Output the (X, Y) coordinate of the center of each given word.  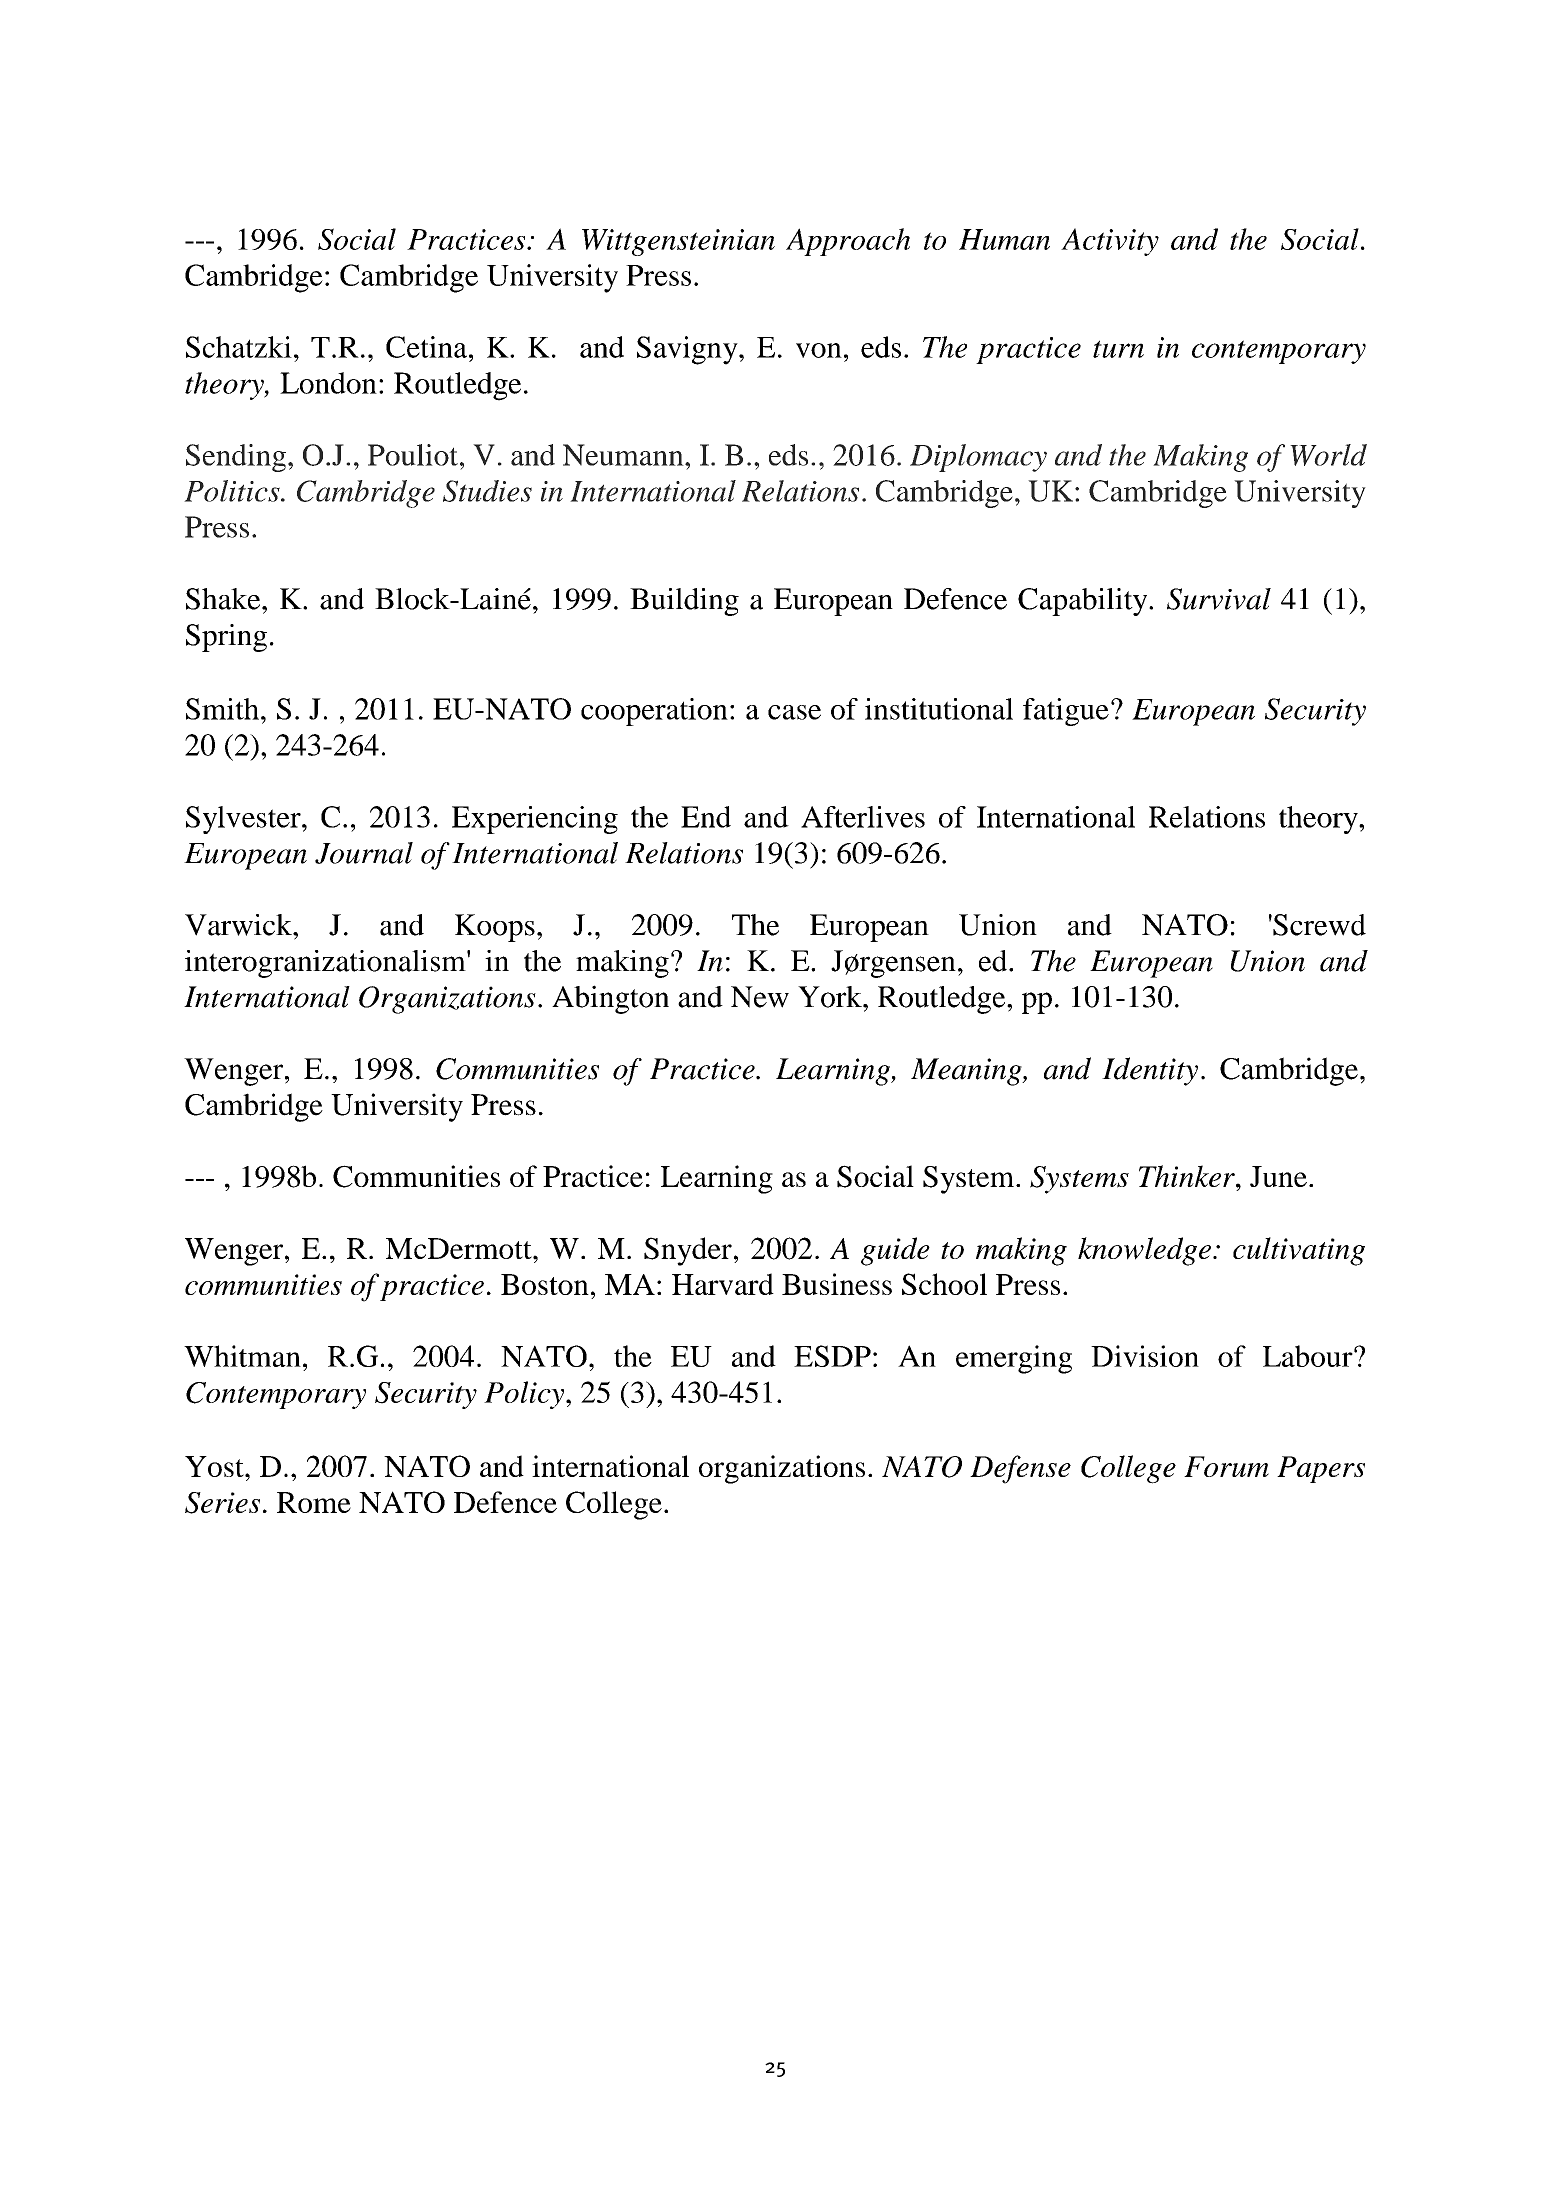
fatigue (1066, 712)
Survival (1219, 599)
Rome (314, 1502)
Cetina (426, 347)
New (760, 997)
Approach (848, 242)
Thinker (1188, 1176)
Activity (1110, 242)
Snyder (688, 1251)
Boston (545, 1284)
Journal (364, 853)
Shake (224, 599)
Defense (1020, 1469)
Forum (1226, 1466)
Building (684, 602)
